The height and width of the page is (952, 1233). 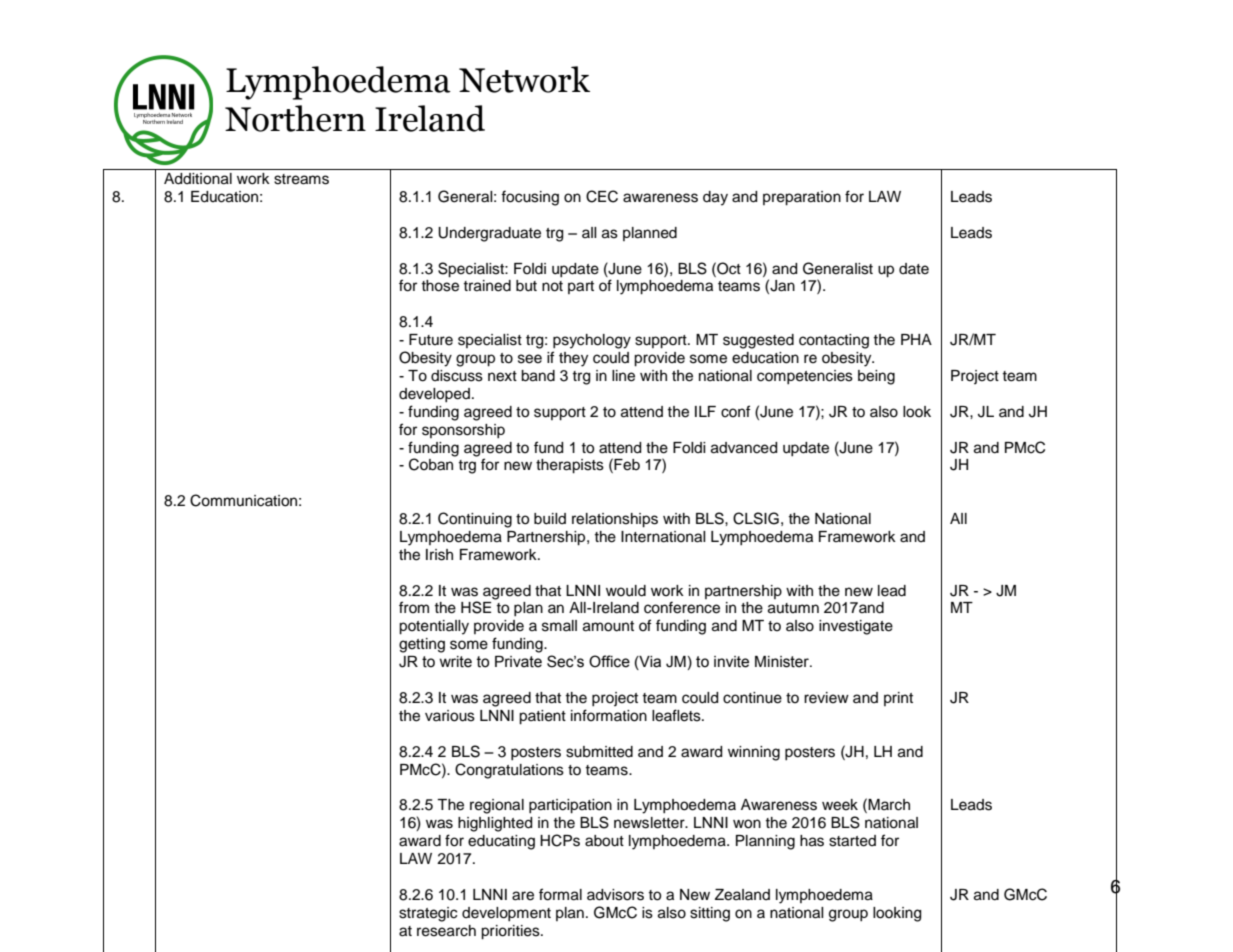 I want to click on Northern, so click(x=295, y=118).
